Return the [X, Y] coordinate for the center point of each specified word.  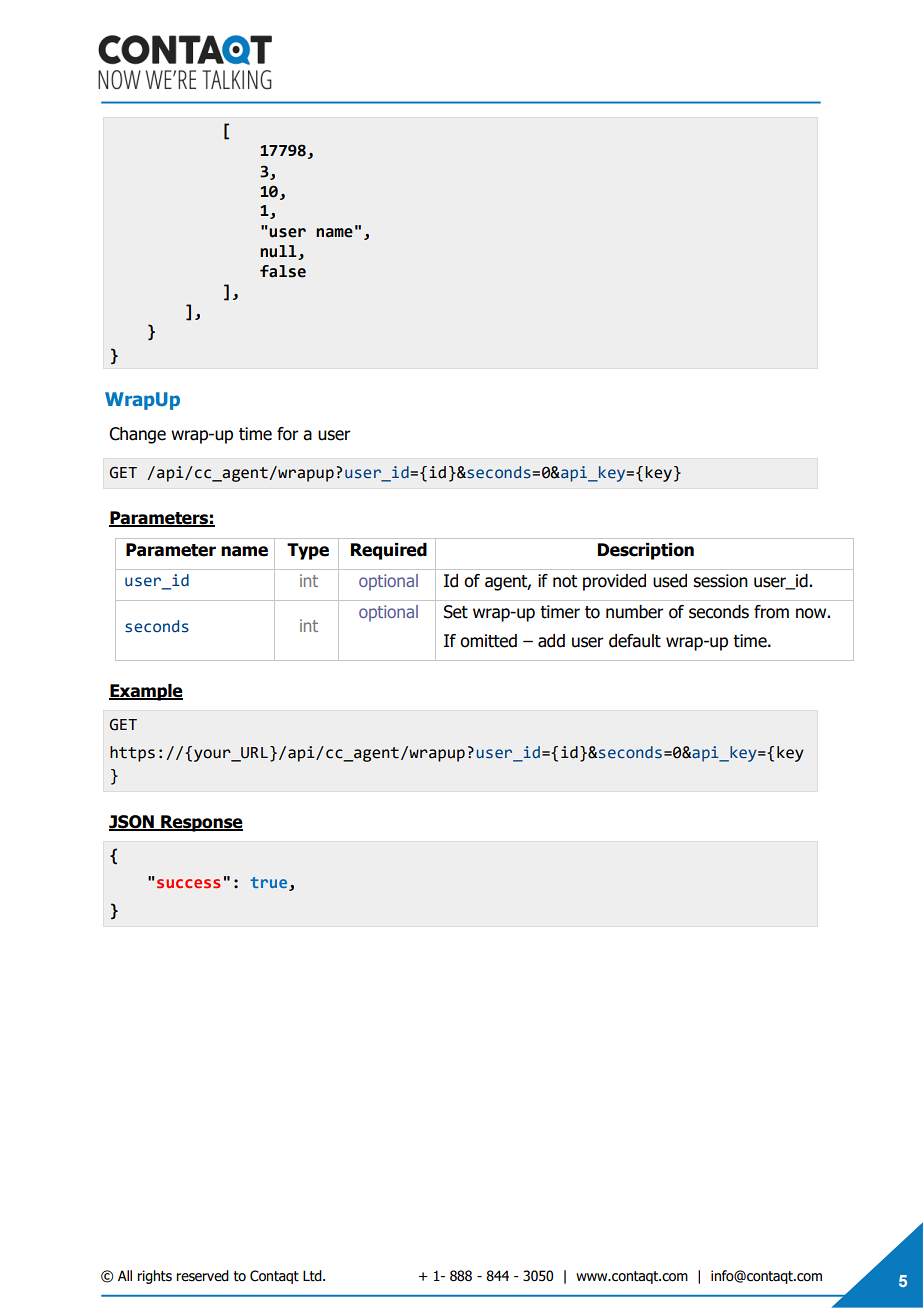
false [283, 271]
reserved [202, 1276]
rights [154, 1277]
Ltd [313, 1276]
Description [646, 551]
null [278, 251]
